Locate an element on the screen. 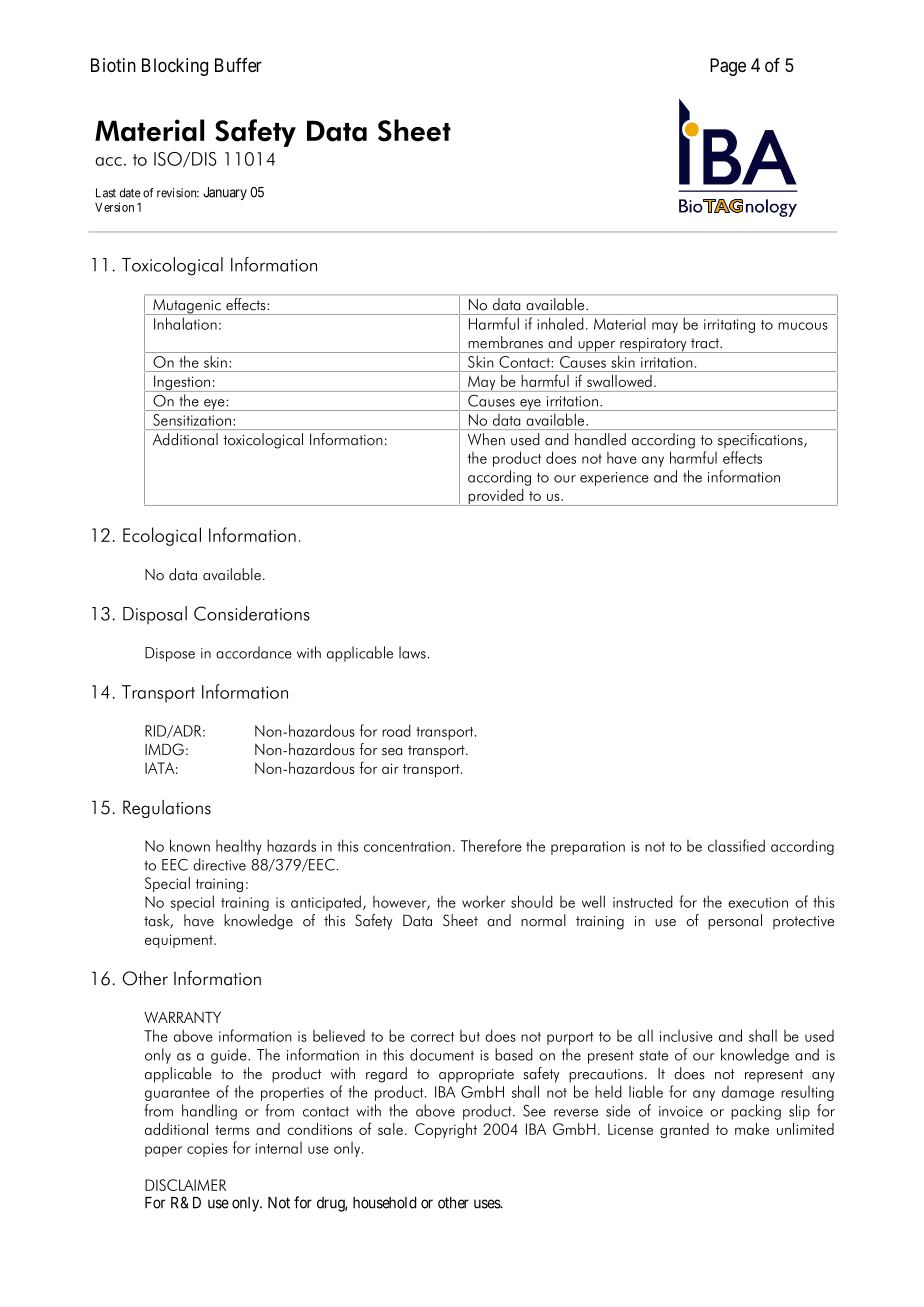 This screenshot has width=924, height=1307. Copyright is located at coordinates (446, 1130).
